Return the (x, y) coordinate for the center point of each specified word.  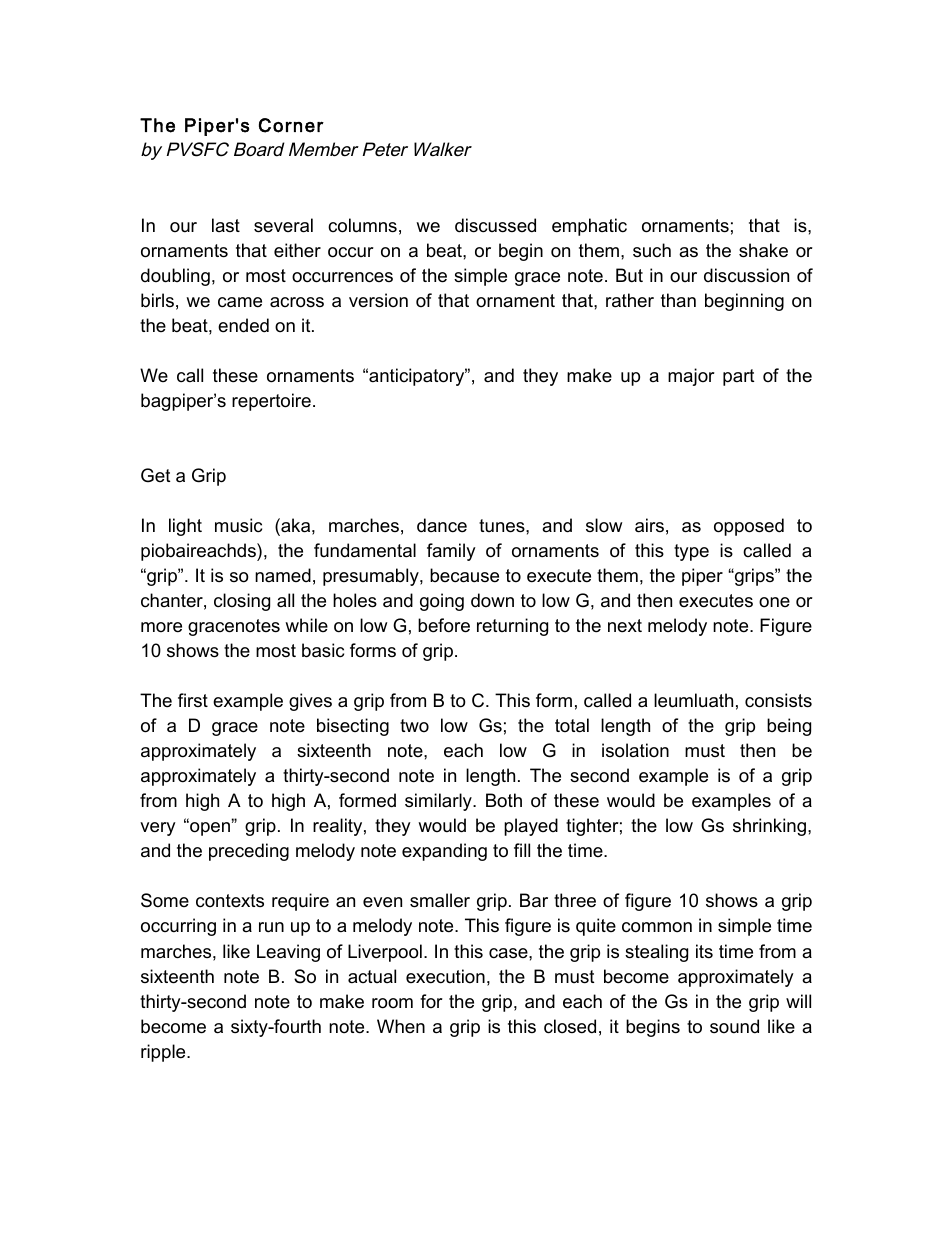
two (414, 726)
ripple (164, 1053)
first (193, 700)
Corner (291, 125)
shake (763, 250)
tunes (503, 526)
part (739, 377)
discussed (495, 225)
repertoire (271, 402)
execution (445, 976)
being (789, 727)
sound (734, 1026)
